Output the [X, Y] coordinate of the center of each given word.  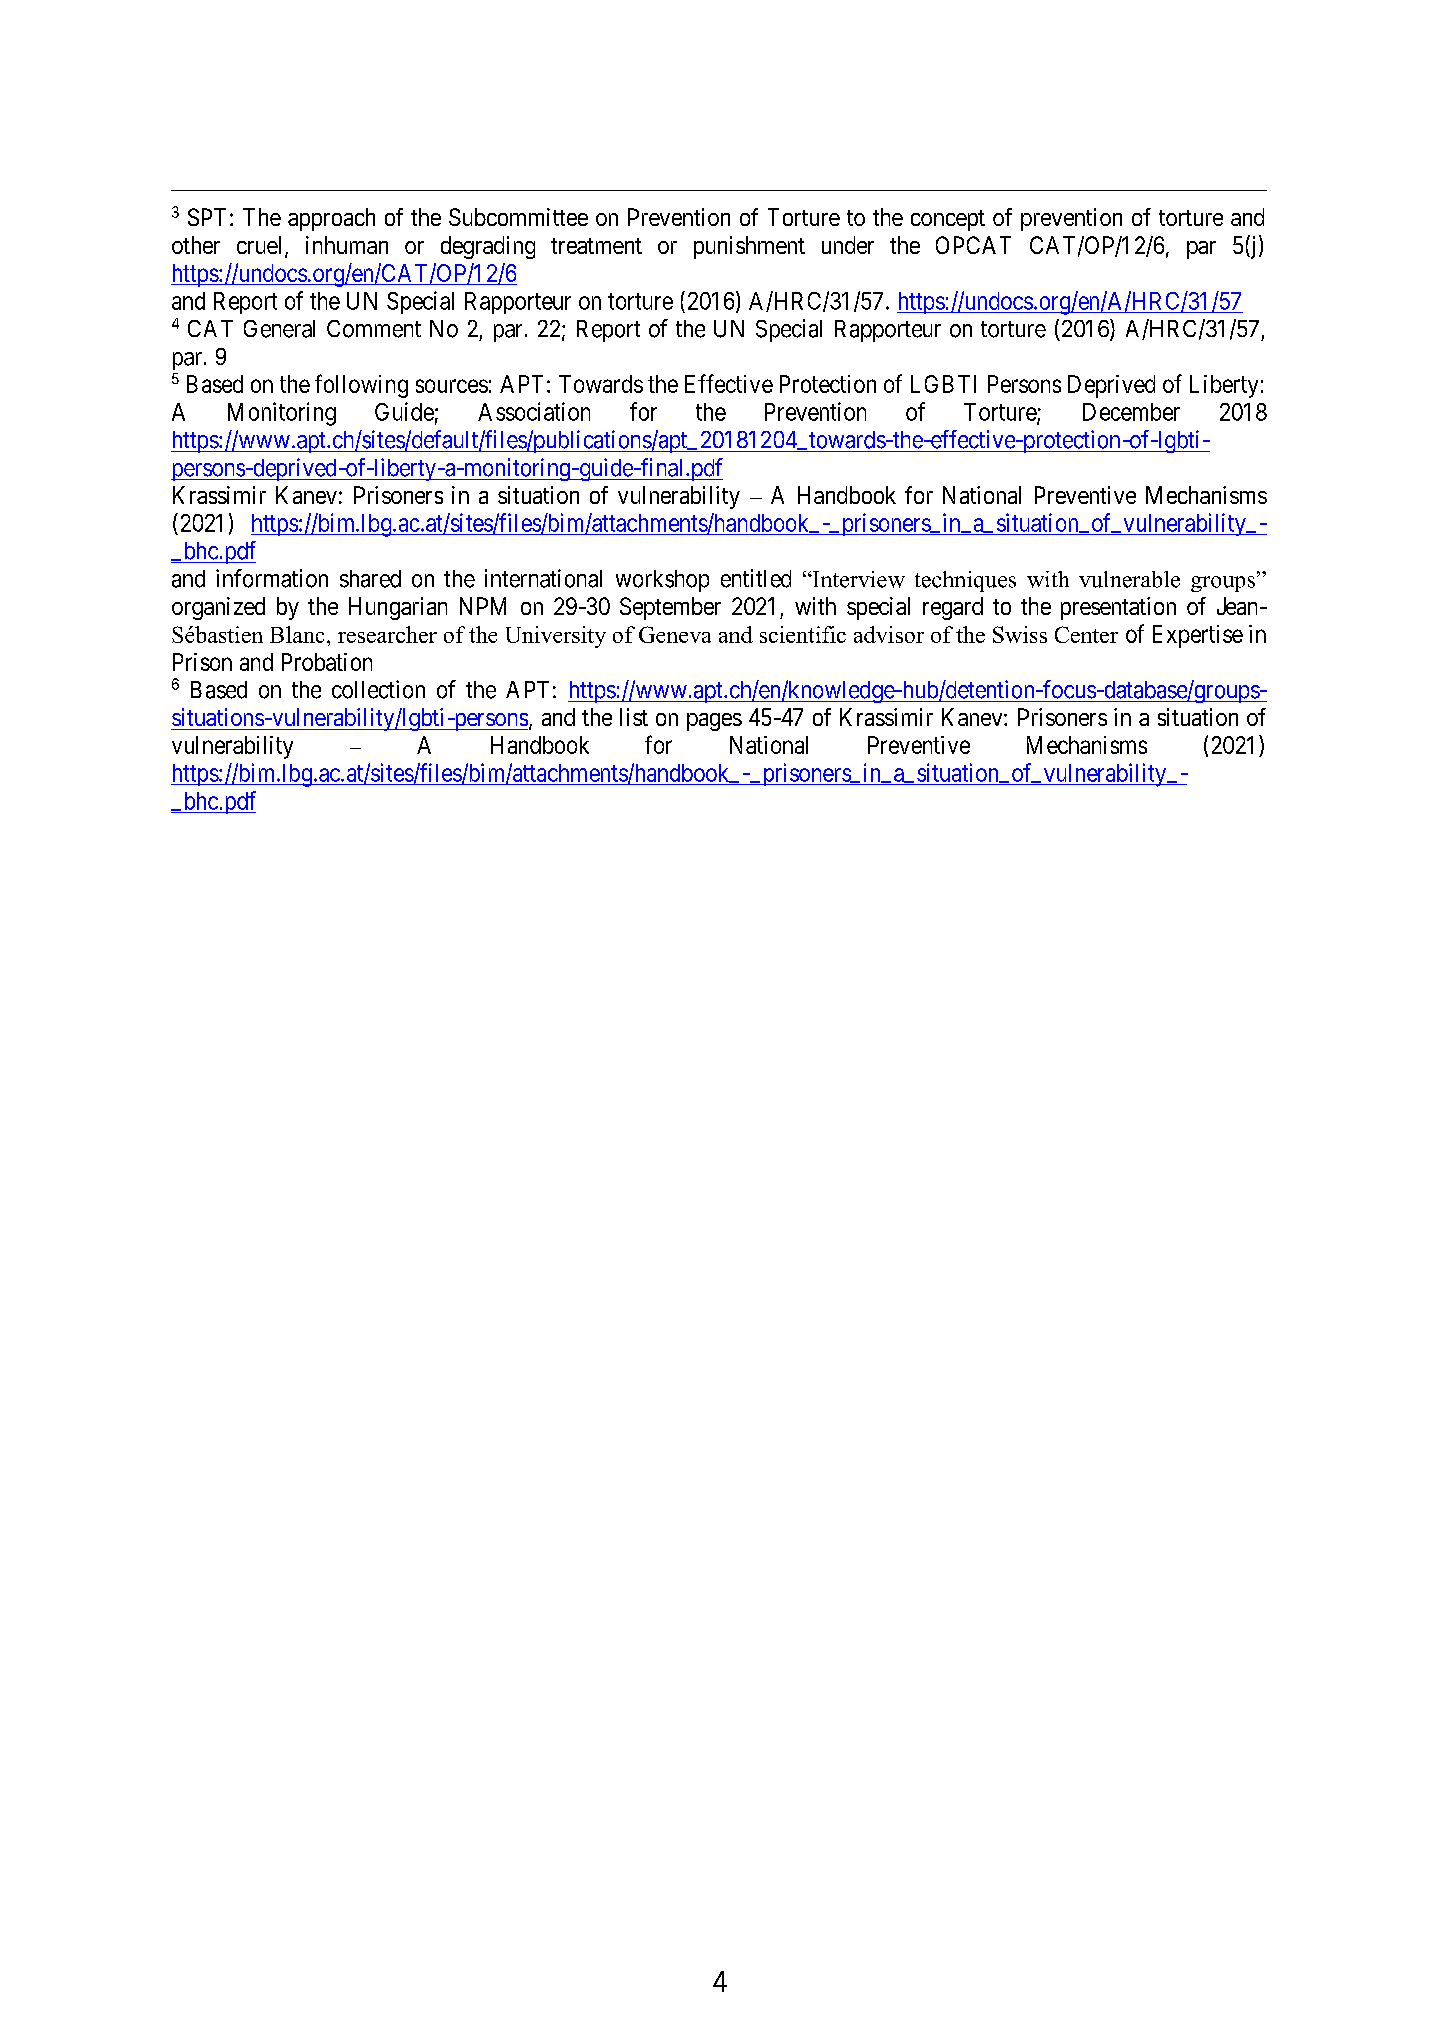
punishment [749, 247]
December [1131, 412]
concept [948, 220]
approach [331, 219]
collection [378, 689]
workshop [662, 581]
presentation [1118, 608]
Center [1086, 634]
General [279, 329]
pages [714, 722]
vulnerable [1129, 579]
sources [452, 386]
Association [534, 411]
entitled [756, 578]
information [272, 578]
